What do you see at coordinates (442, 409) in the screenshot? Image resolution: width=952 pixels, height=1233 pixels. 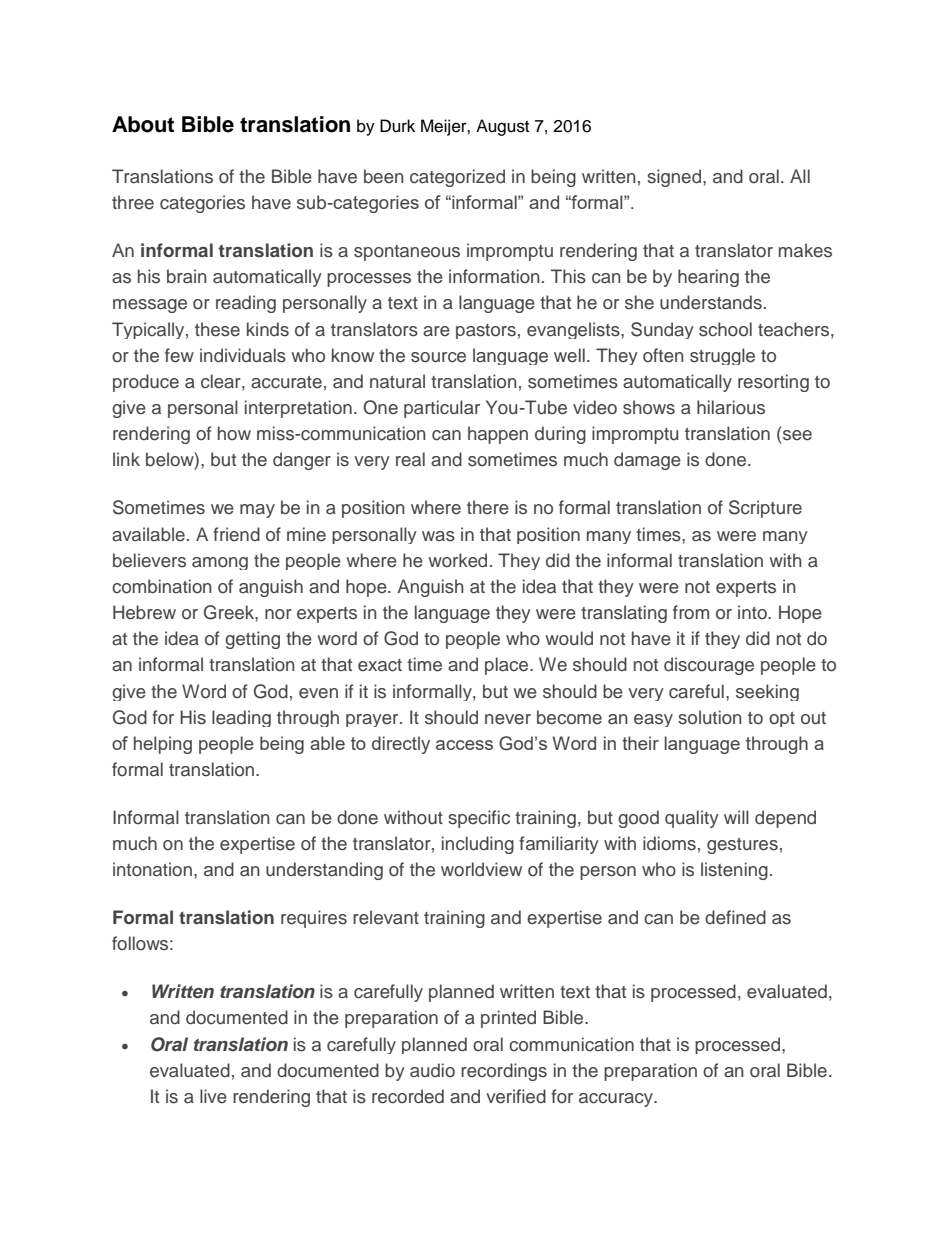 I see `particular` at bounding box center [442, 409].
